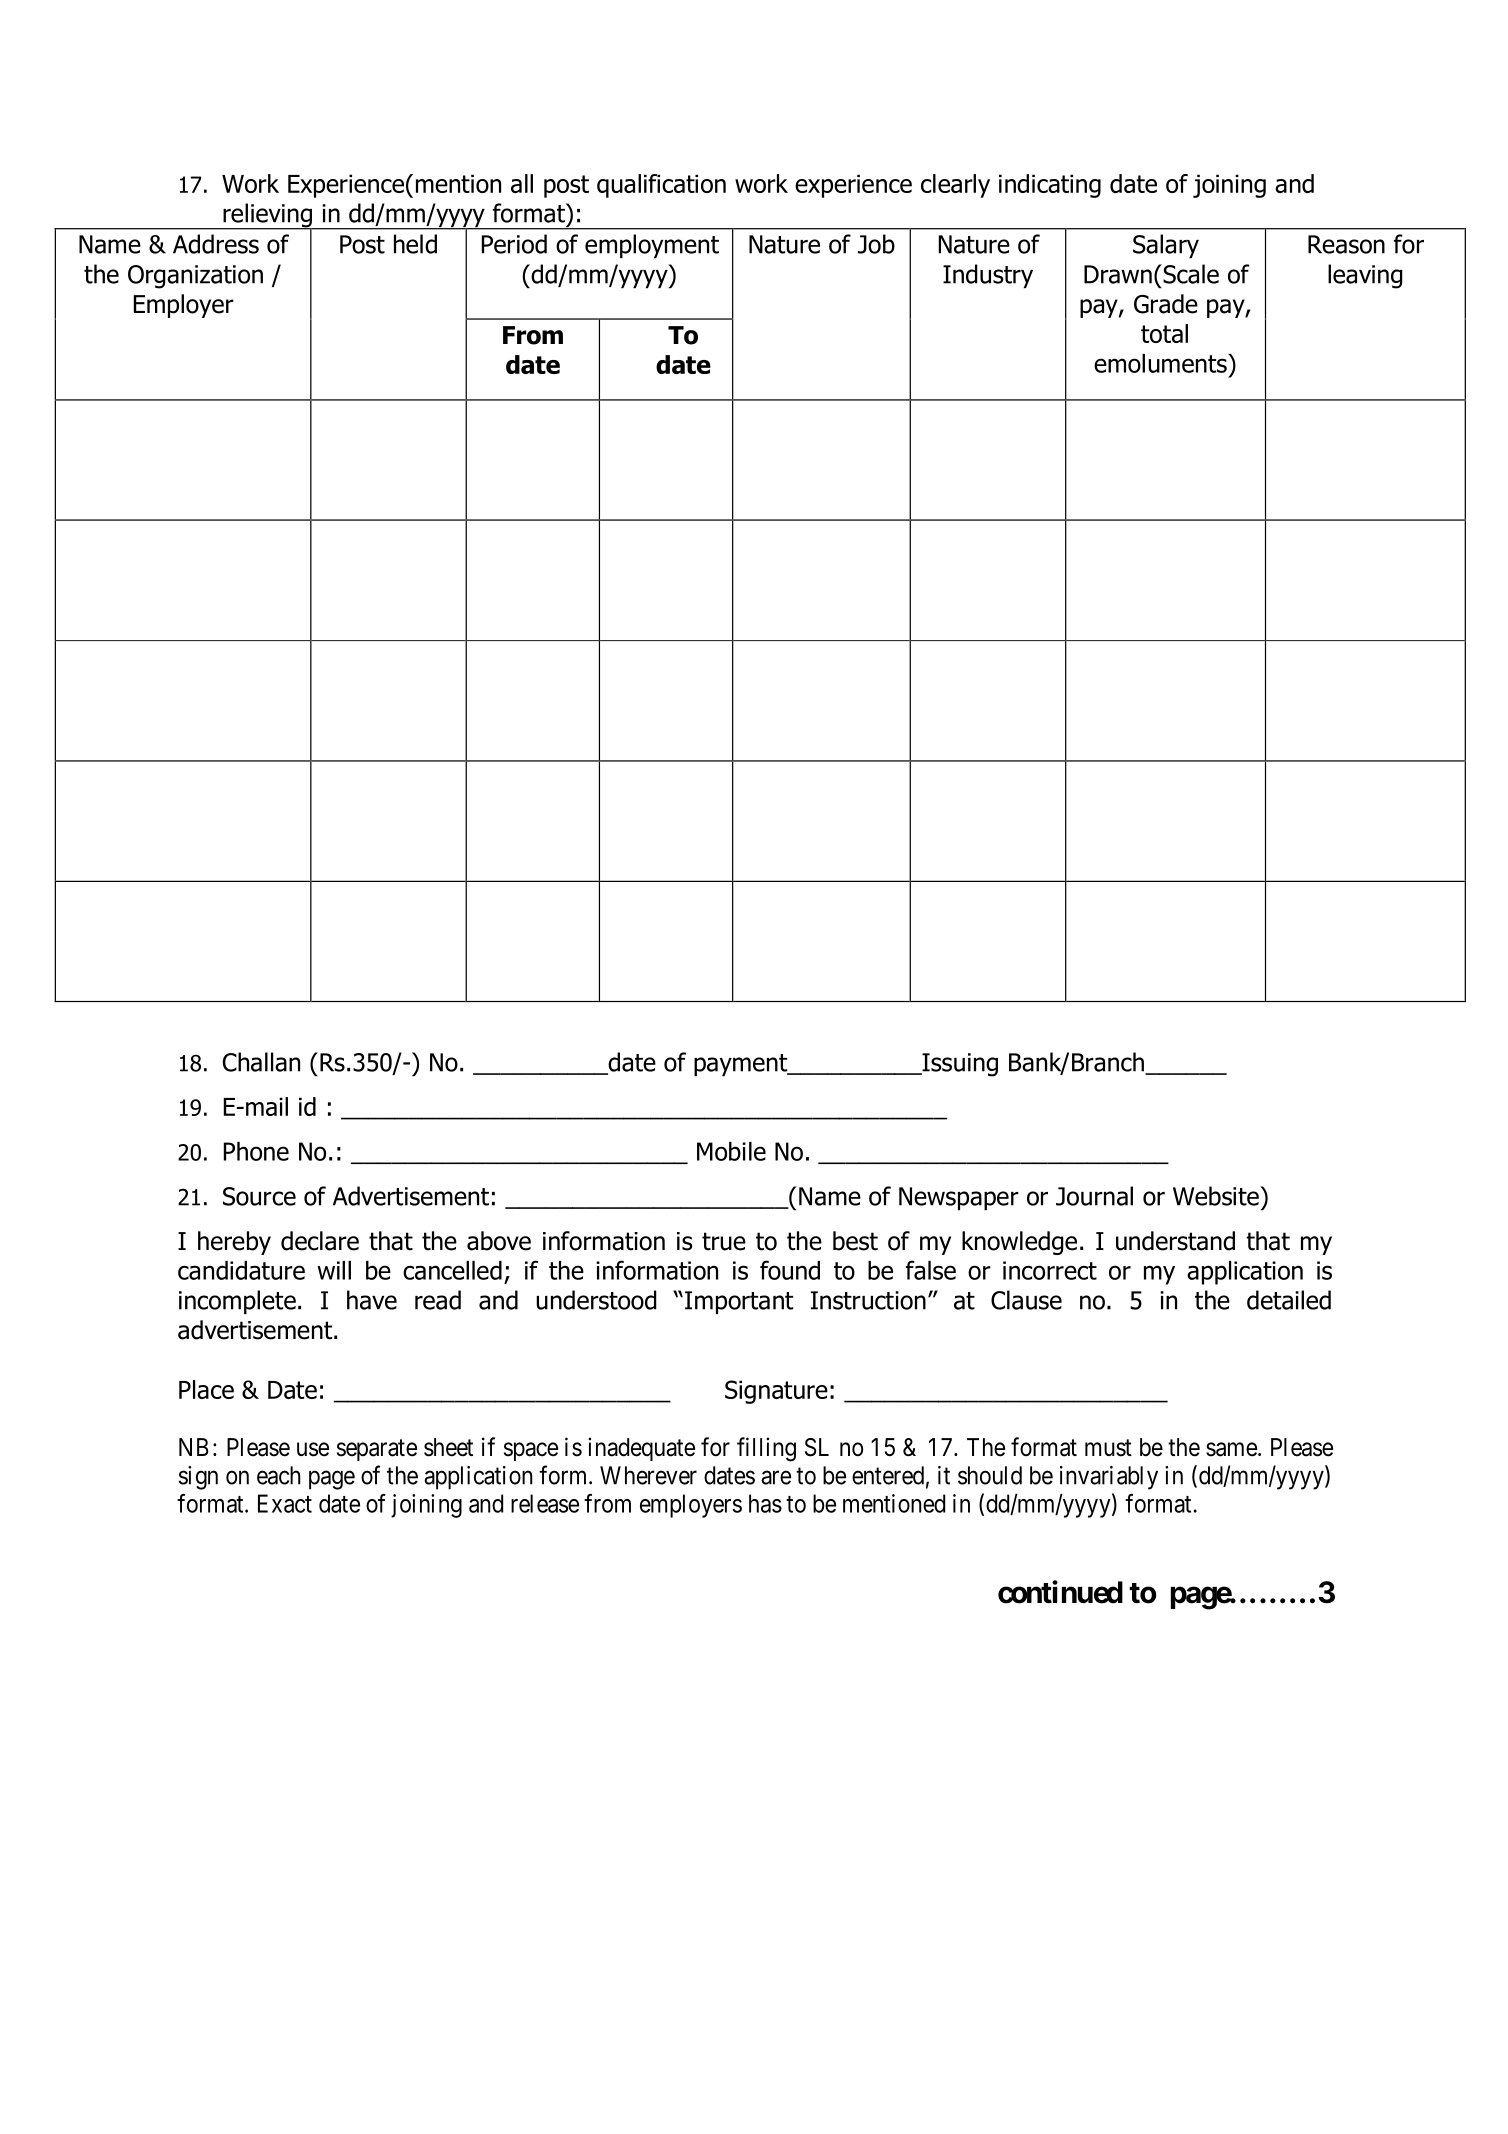  Describe the element at coordinates (256, 1151) in the page. I see `Phone` at that location.
